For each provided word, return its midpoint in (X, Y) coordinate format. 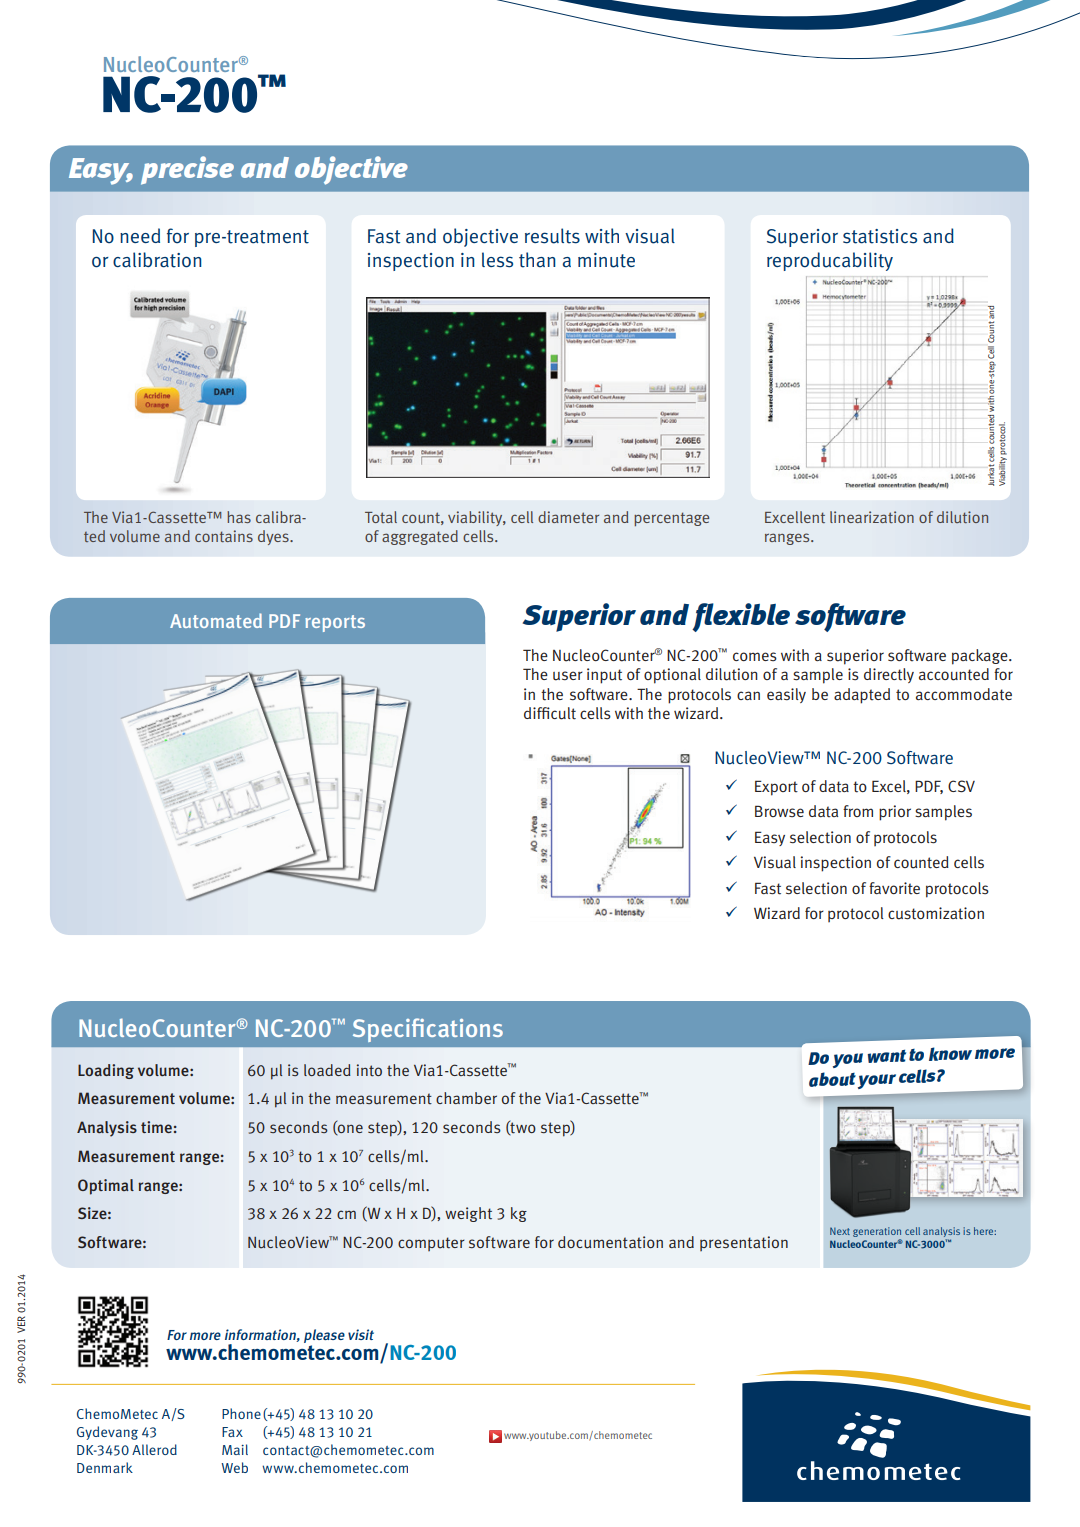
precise (187, 170)
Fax (232, 1432)
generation (877, 1232)
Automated (216, 620)
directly (889, 675)
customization (936, 913)
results (552, 236)
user (568, 676)
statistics (880, 236)
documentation (610, 1242)
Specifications (428, 1030)
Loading (106, 1071)
